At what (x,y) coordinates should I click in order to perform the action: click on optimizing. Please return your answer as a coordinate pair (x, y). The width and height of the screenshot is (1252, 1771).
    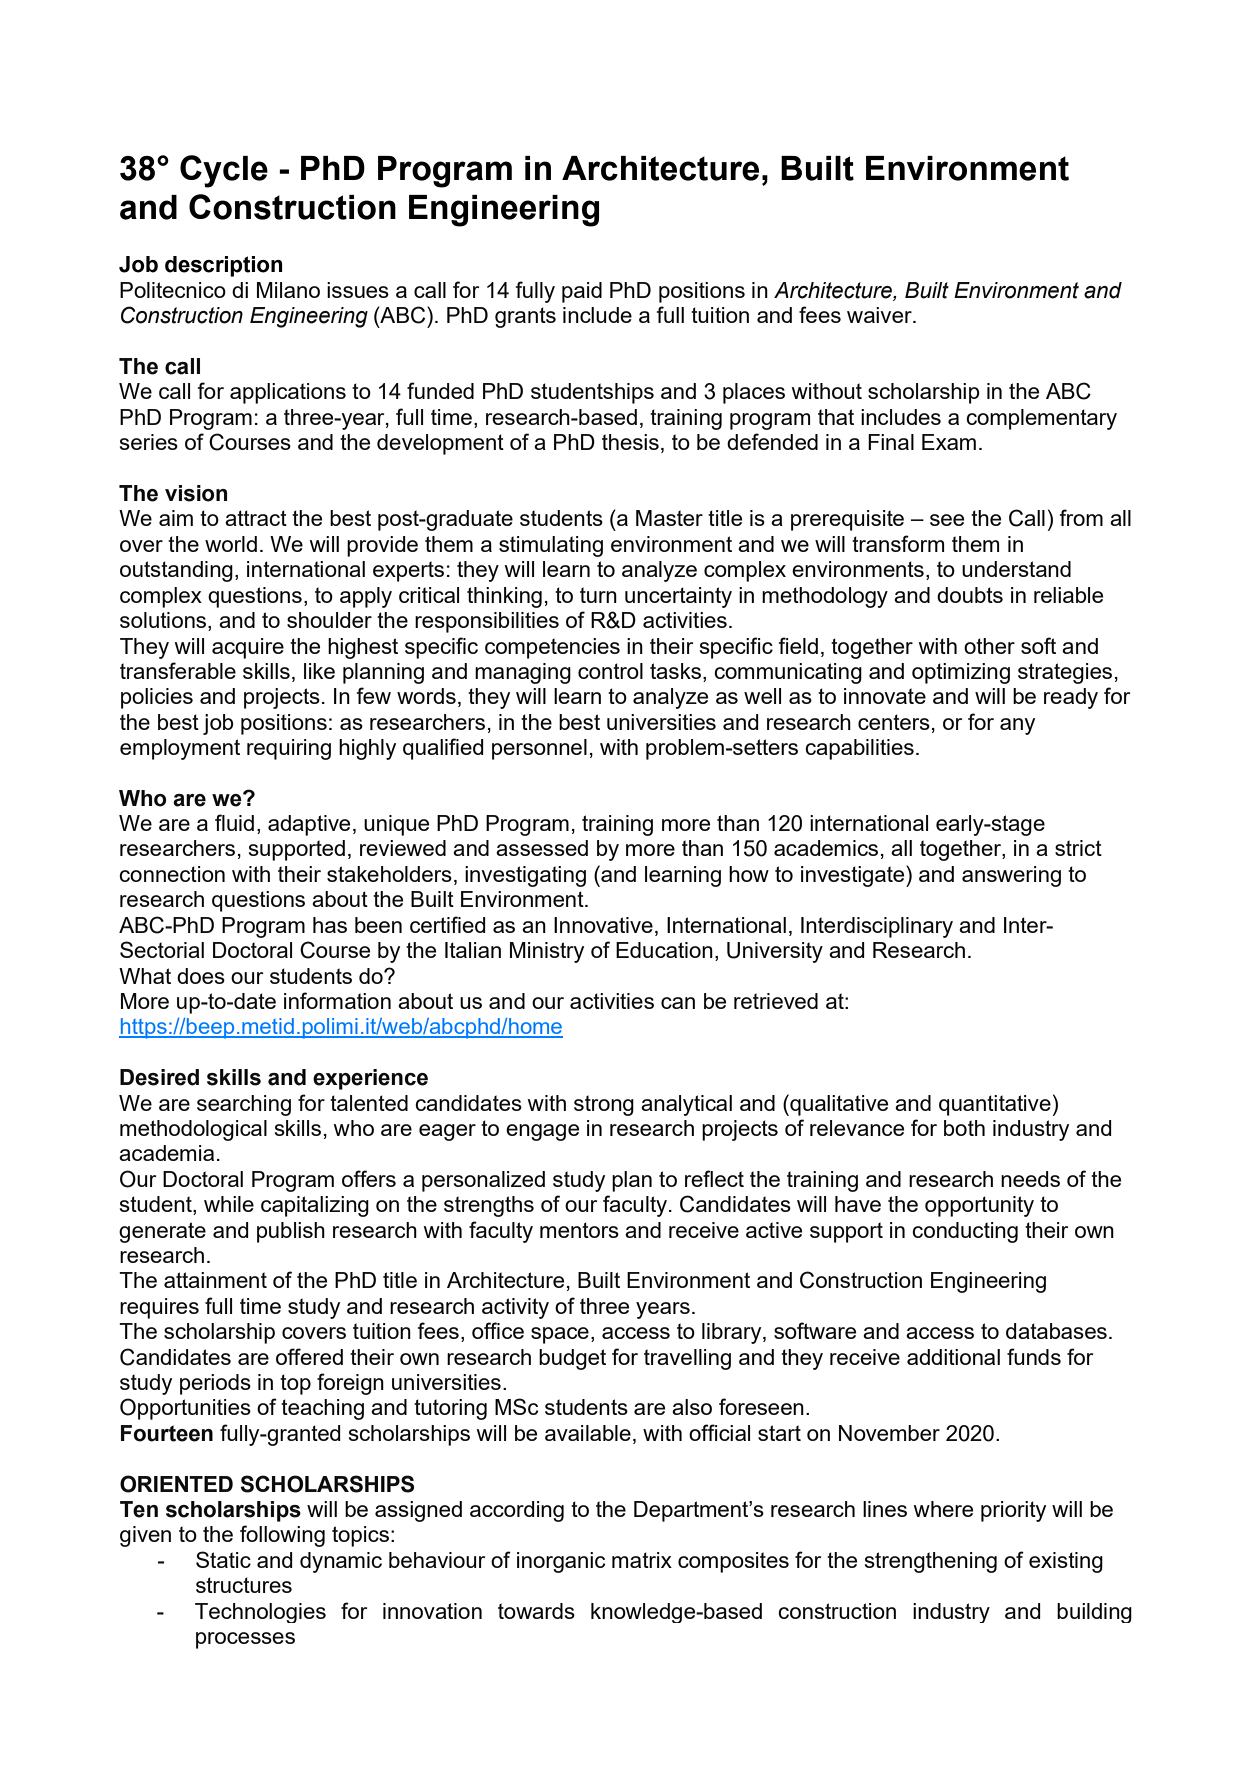
    Looking at the image, I should click on (961, 673).
